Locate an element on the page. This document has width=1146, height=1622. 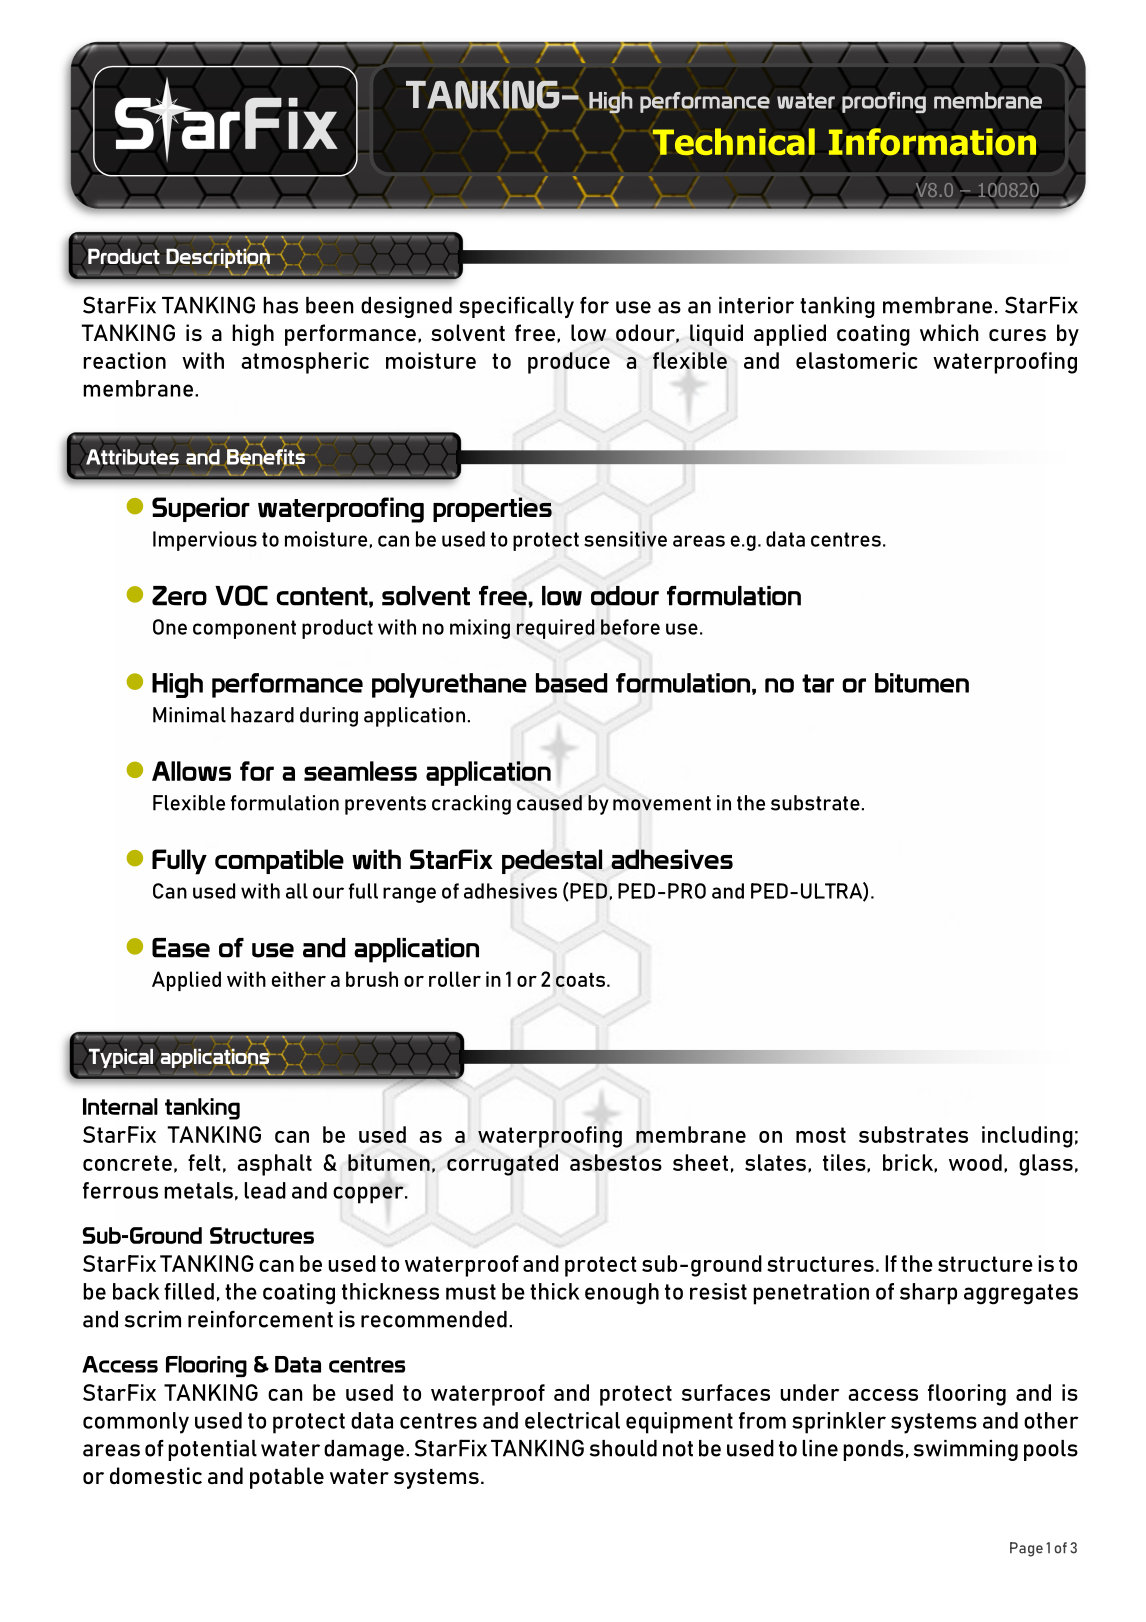
before is located at coordinates (630, 627).
